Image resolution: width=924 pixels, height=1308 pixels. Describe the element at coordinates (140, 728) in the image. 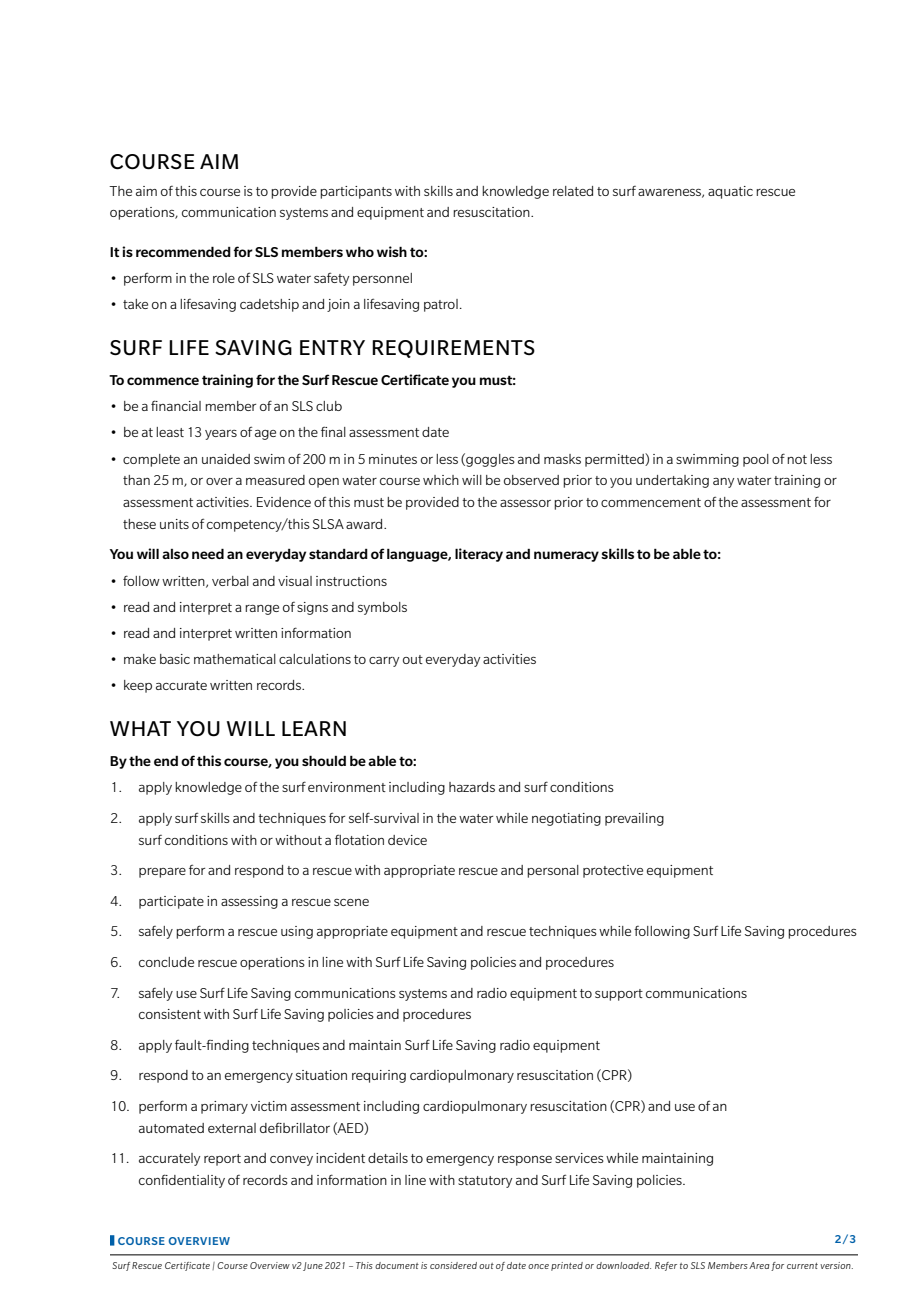

I see `WHAT` at that location.
